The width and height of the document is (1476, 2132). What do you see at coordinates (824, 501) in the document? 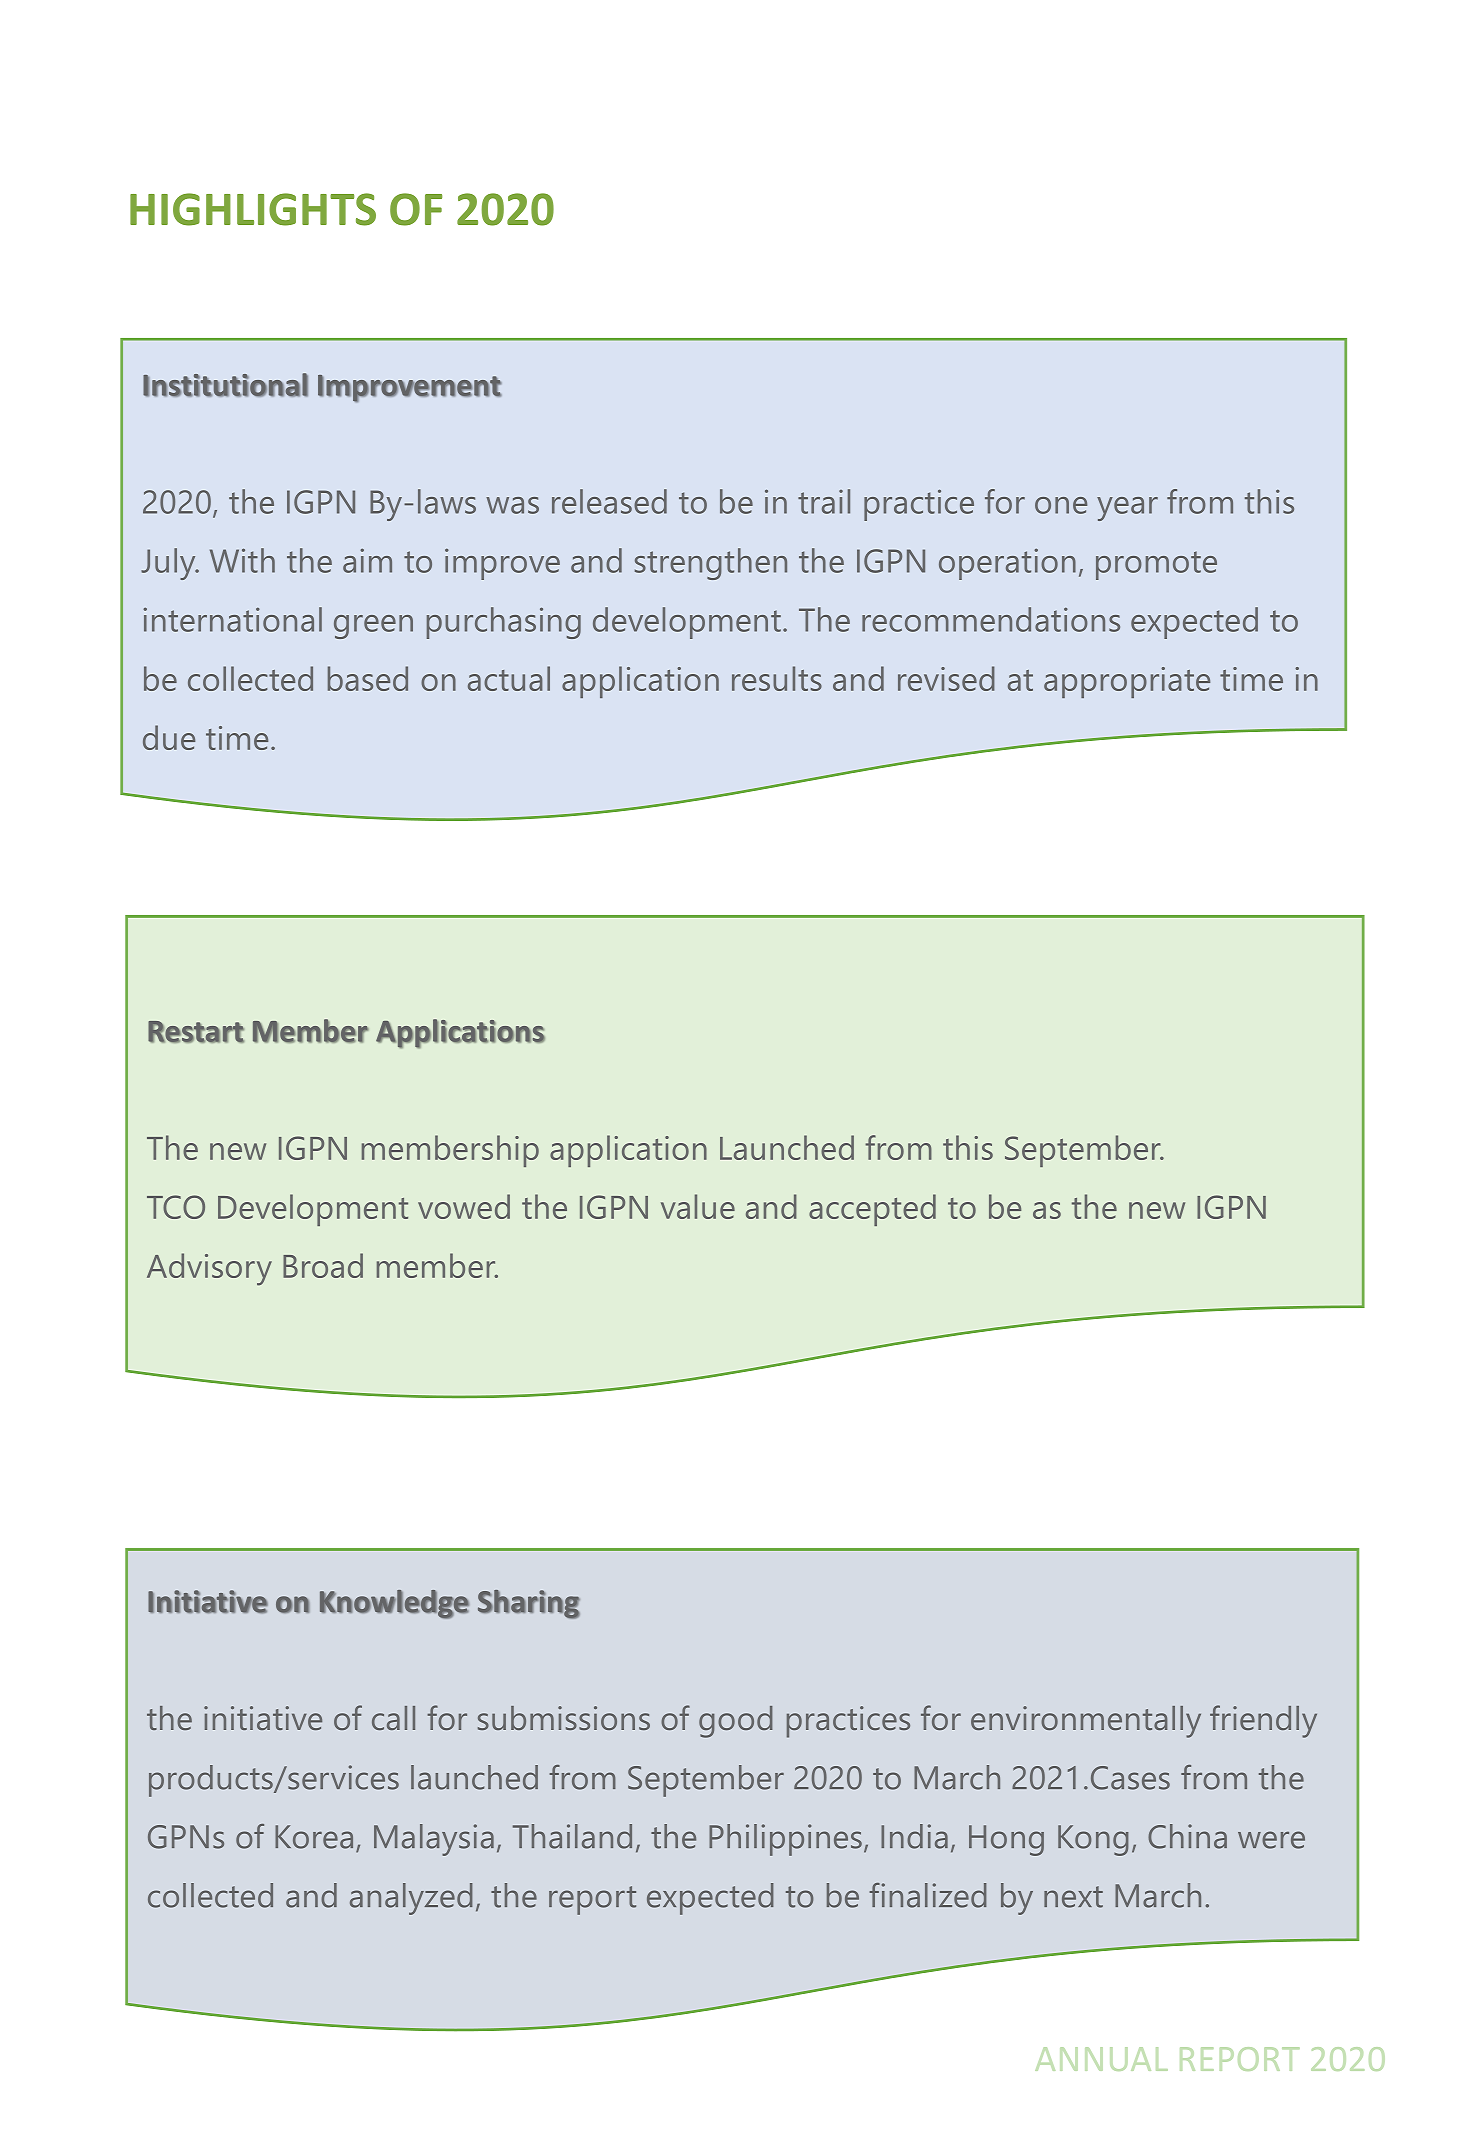
I see `trail` at bounding box center [824, 501].
